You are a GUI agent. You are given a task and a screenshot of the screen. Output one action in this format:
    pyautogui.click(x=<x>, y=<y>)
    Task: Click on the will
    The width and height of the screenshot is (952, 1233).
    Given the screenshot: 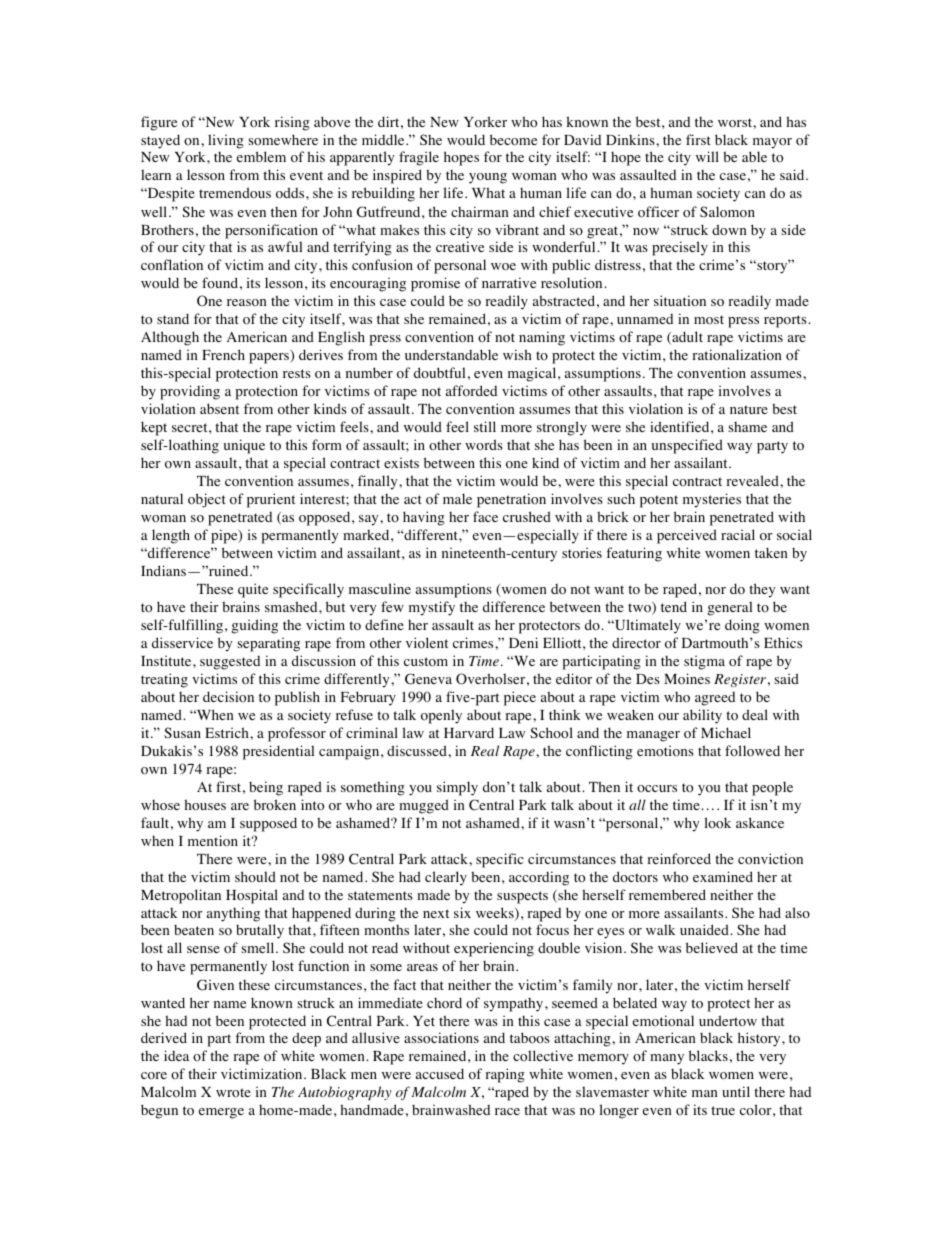 What is the action you would take?
    pyautogui.click(x=707, y=156)
